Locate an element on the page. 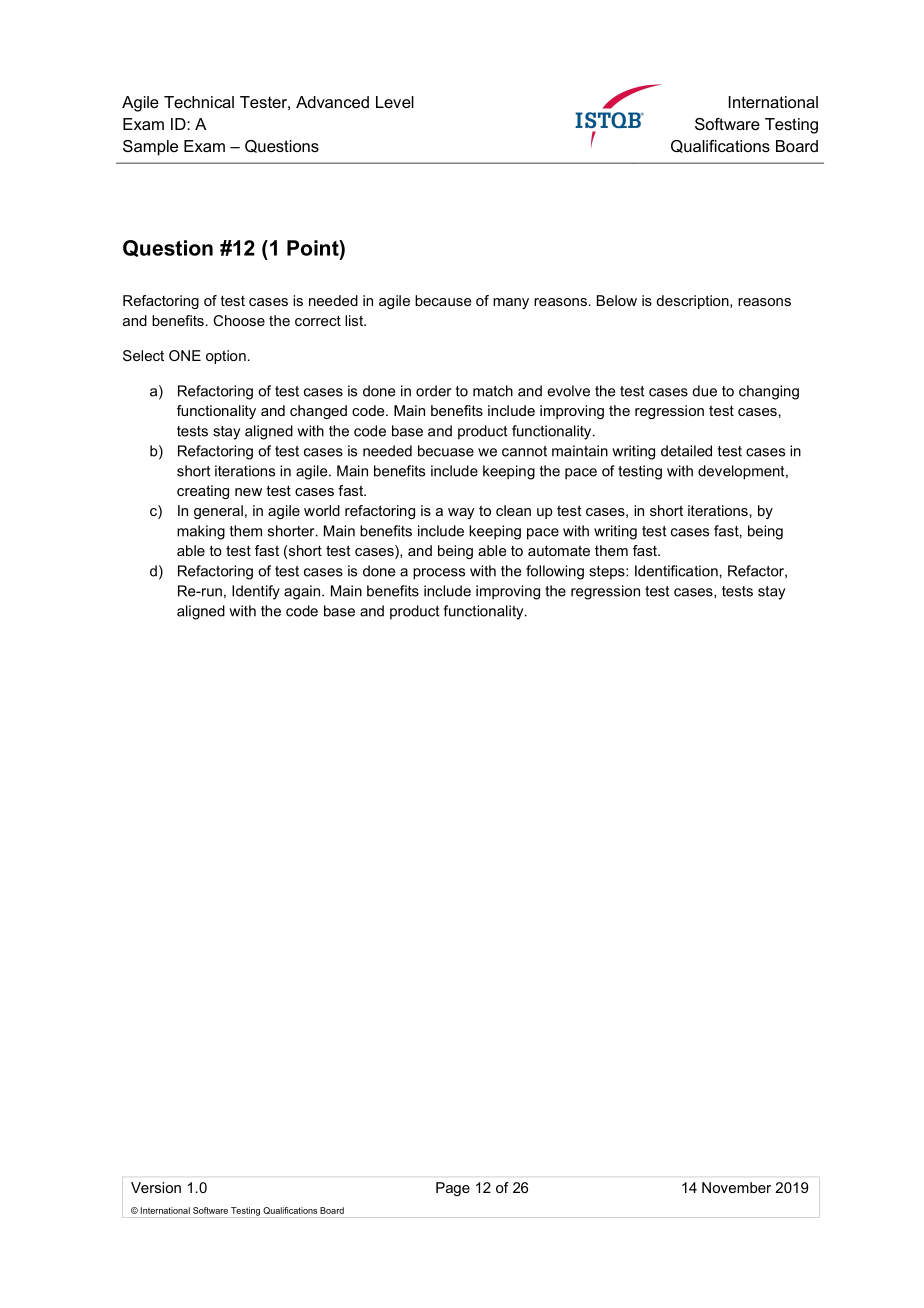 This image has width=924, height=1308. November is located at coordinates (736, 1187).
